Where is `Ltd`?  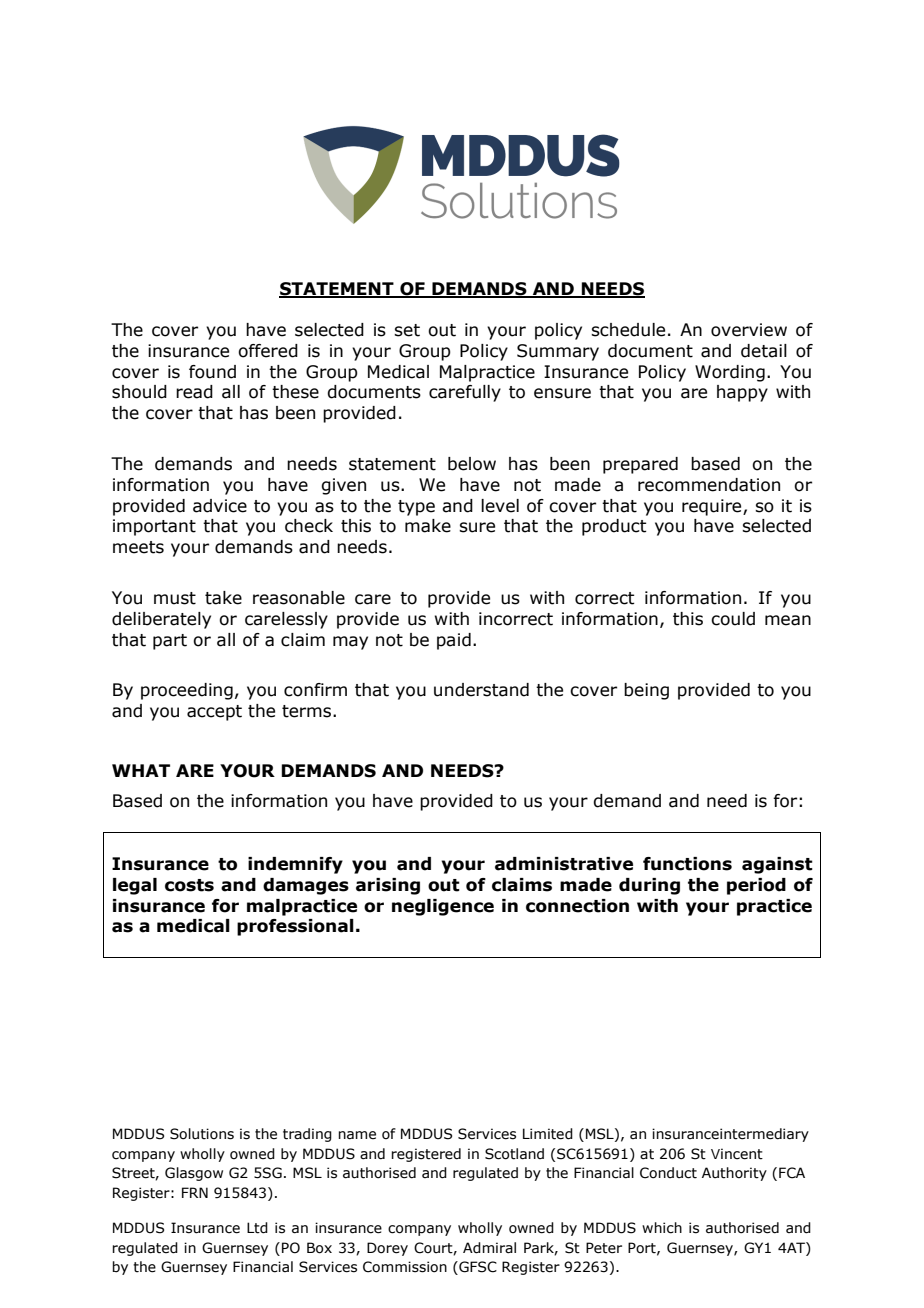 Ltd is located at coordinates (257, 1228).
